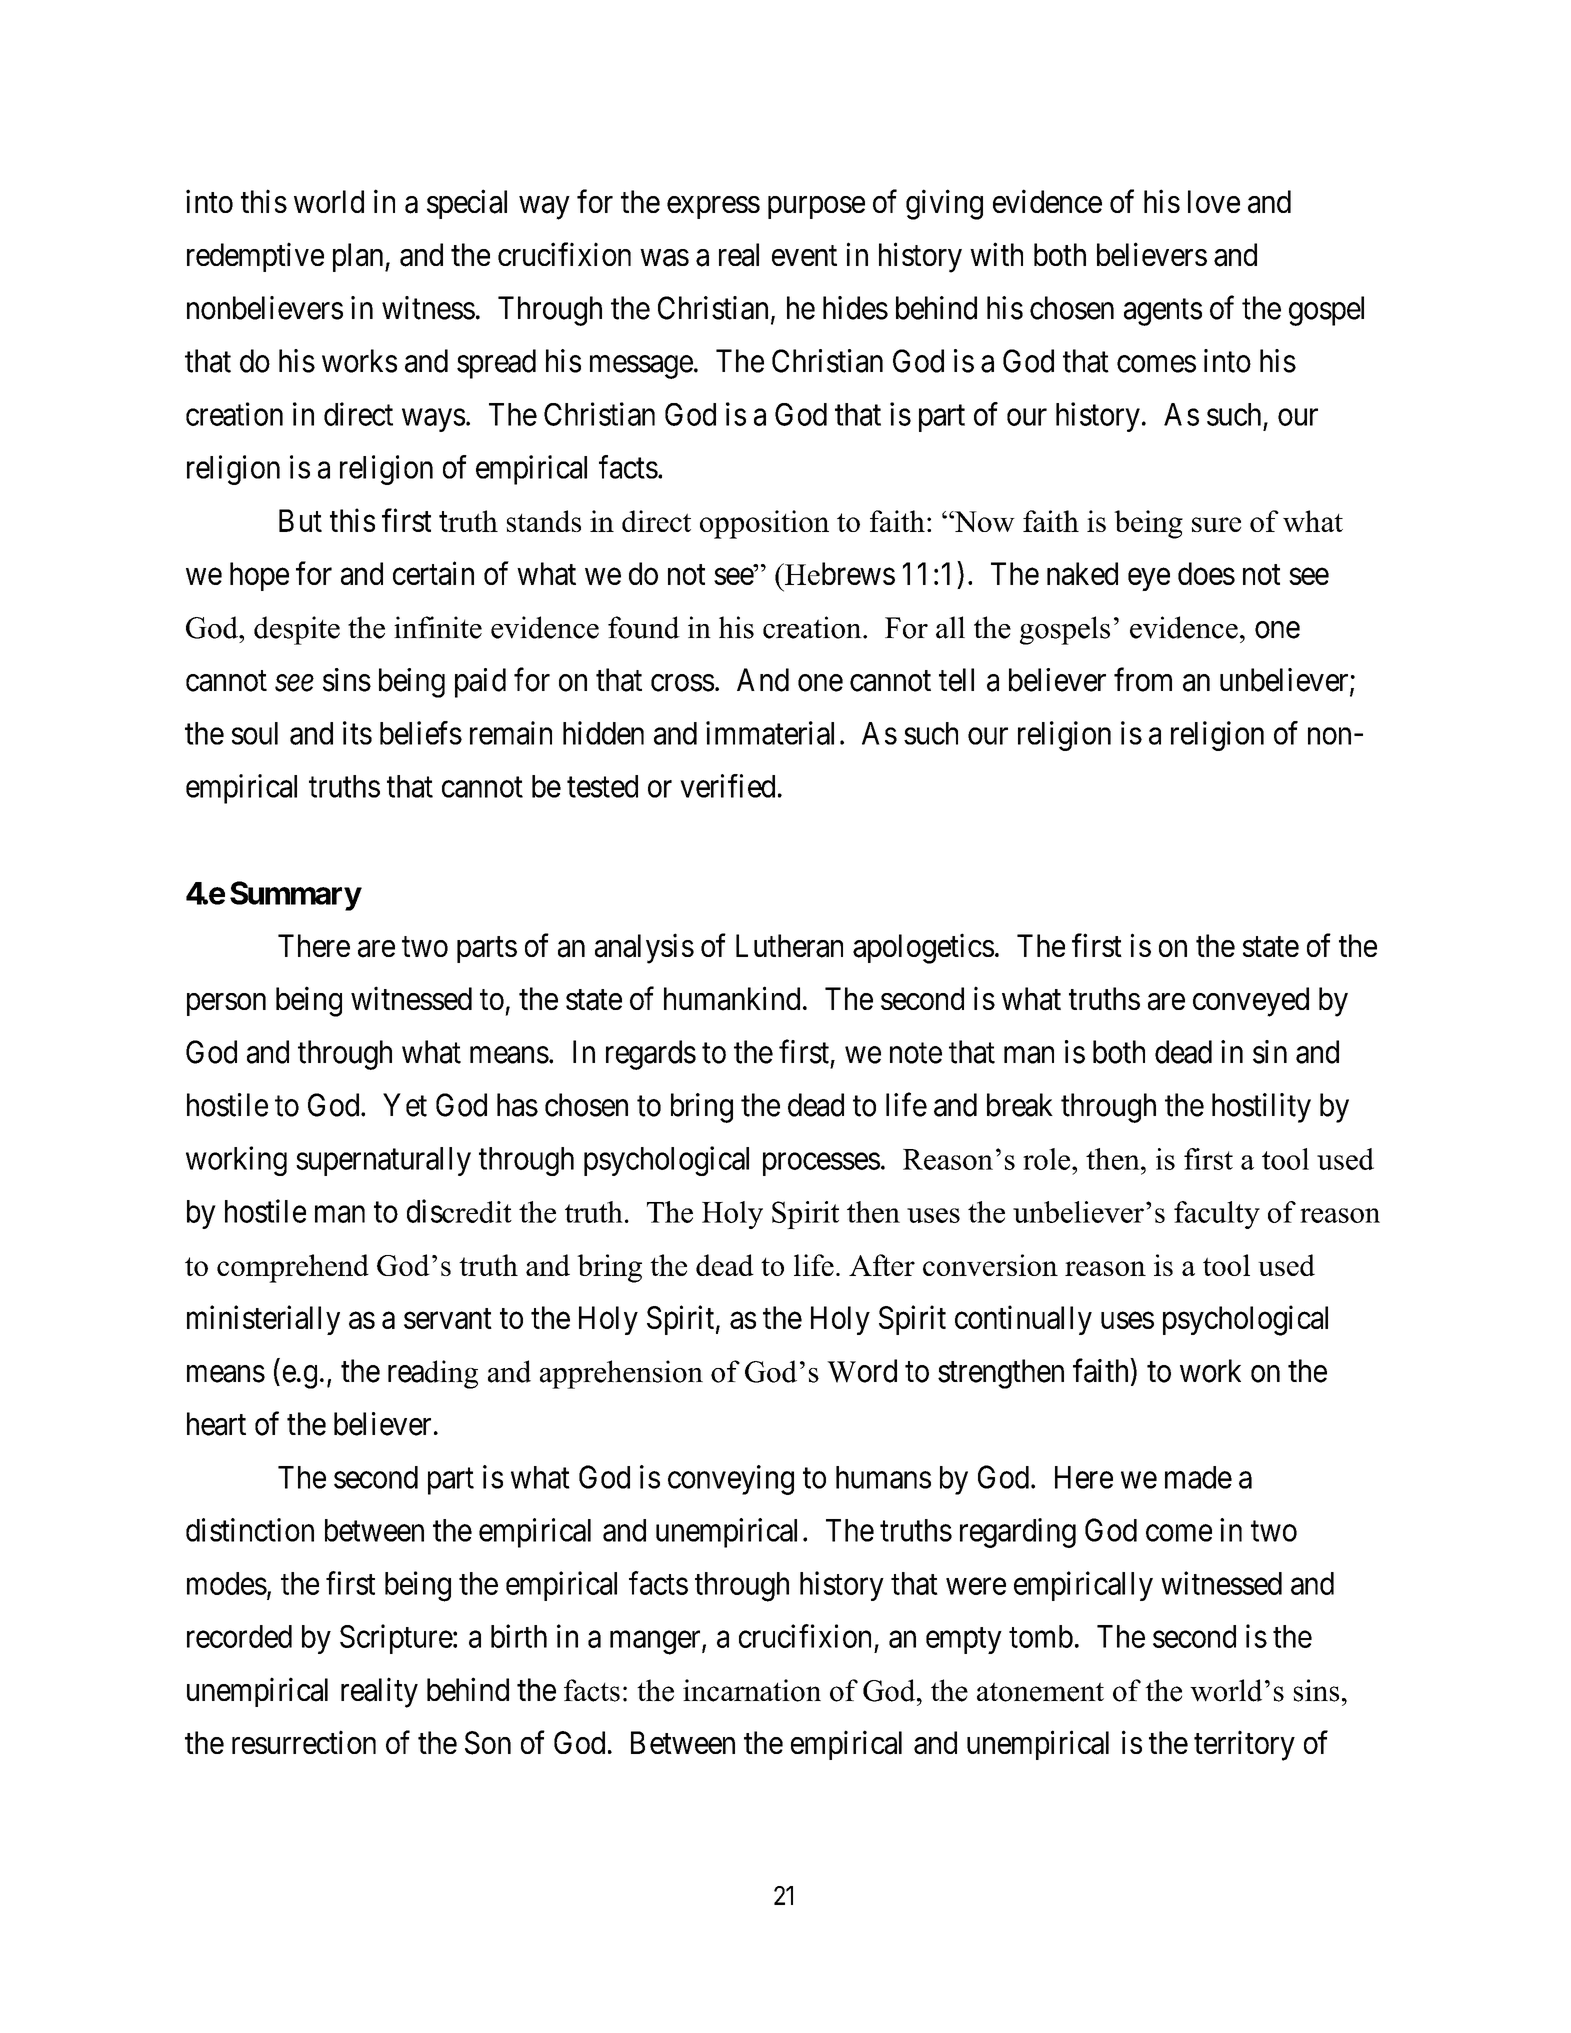 This page has height=2033, width=1571. I want to click on plan, so click(359, 257).
